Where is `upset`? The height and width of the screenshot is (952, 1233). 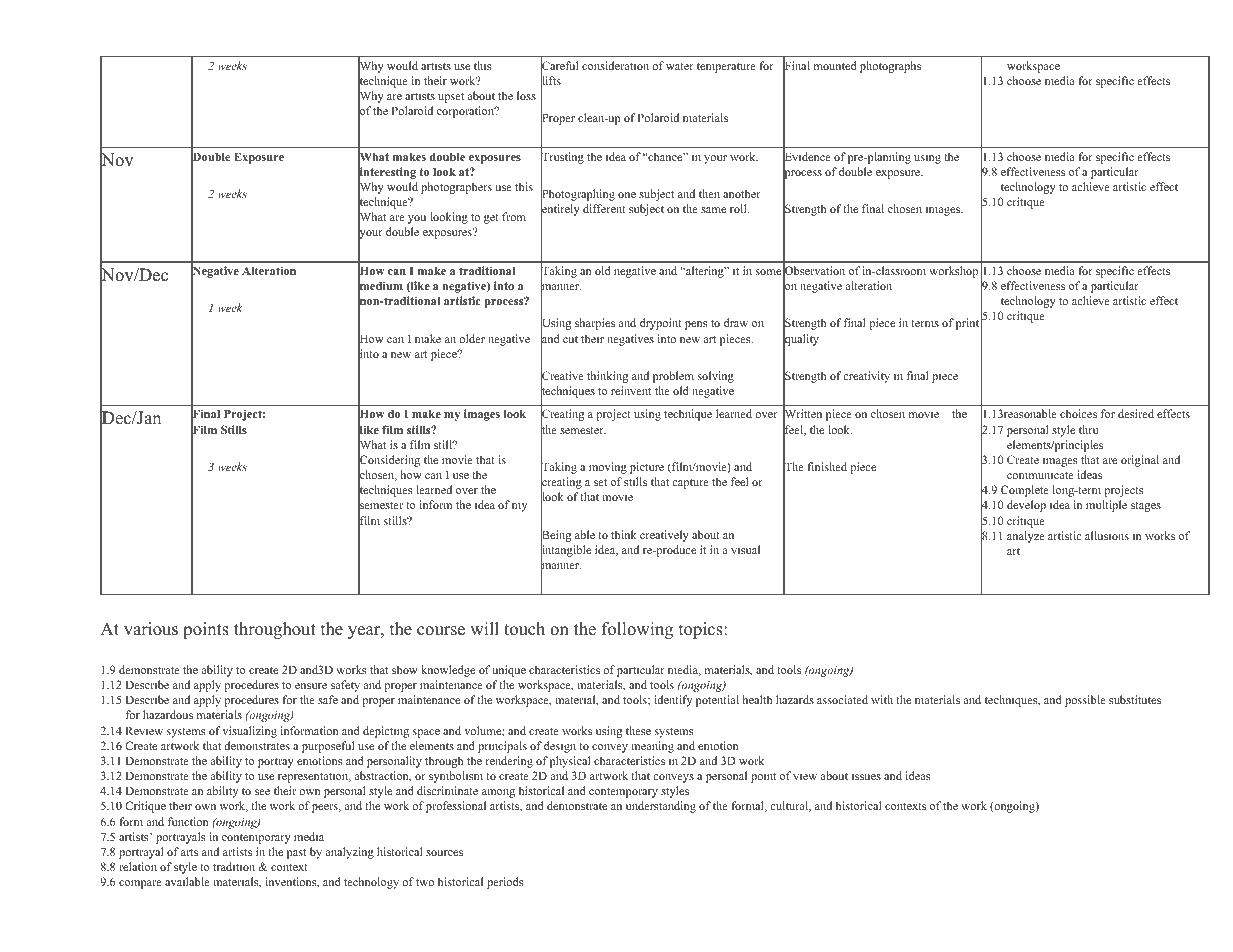
upset is located at coordinates (451, 98).
